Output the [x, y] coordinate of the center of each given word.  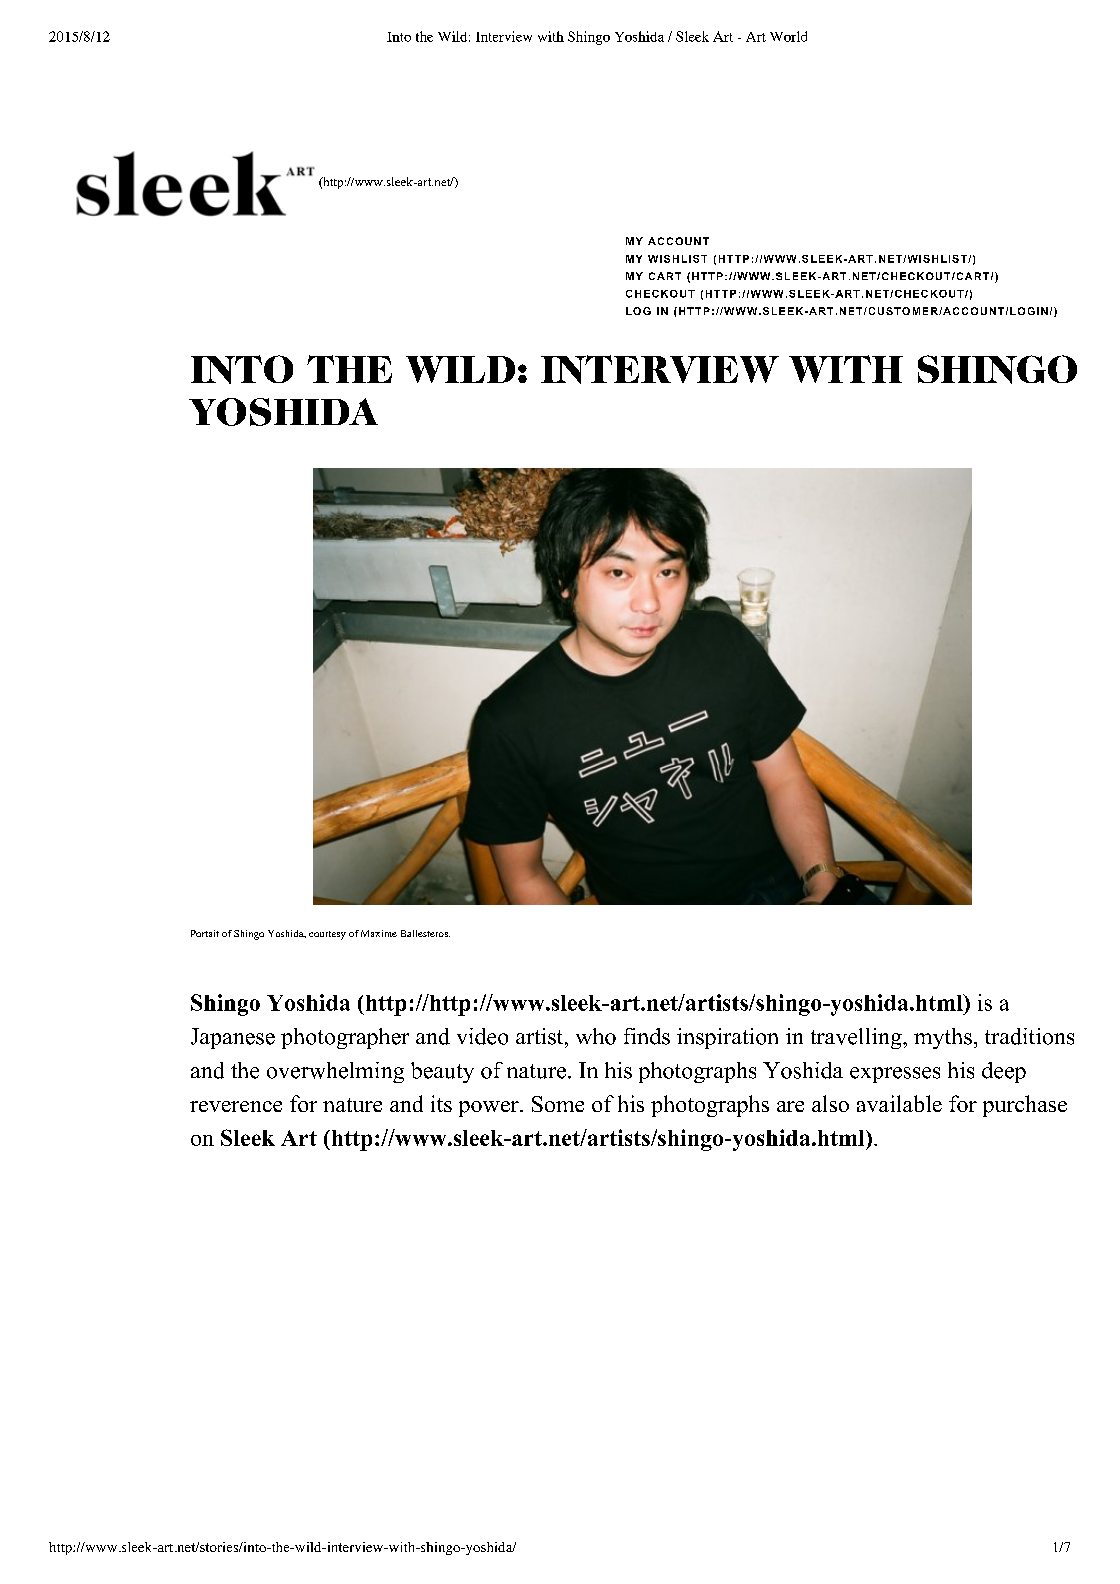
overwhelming [335, 1072]
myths [943, 1038]
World [788, 36]
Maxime [379, 933]
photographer [345, 1038]
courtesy [327, 935]
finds [647, 1036]
